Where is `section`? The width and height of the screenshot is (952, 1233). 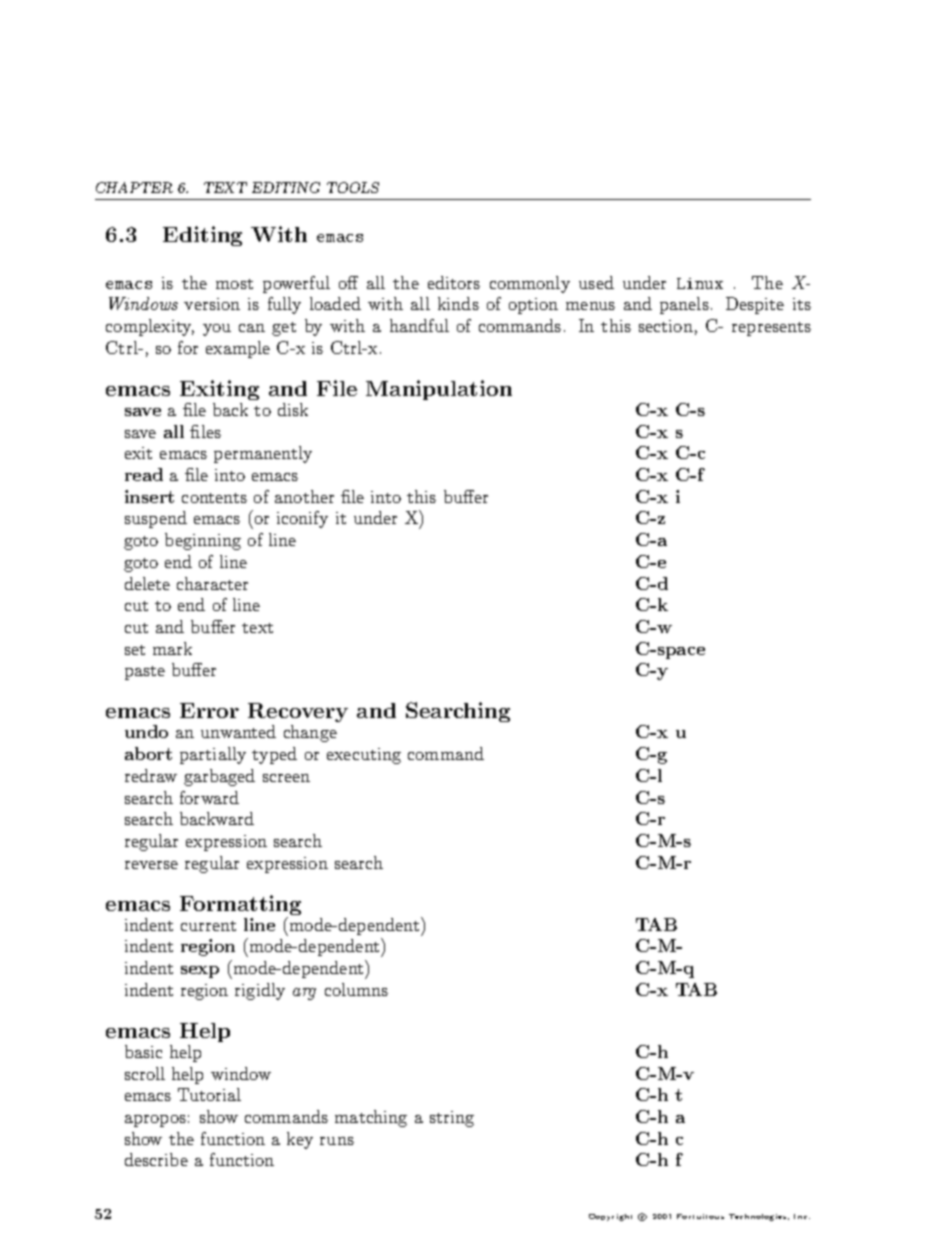
section is located at coordinates (666, 326).
